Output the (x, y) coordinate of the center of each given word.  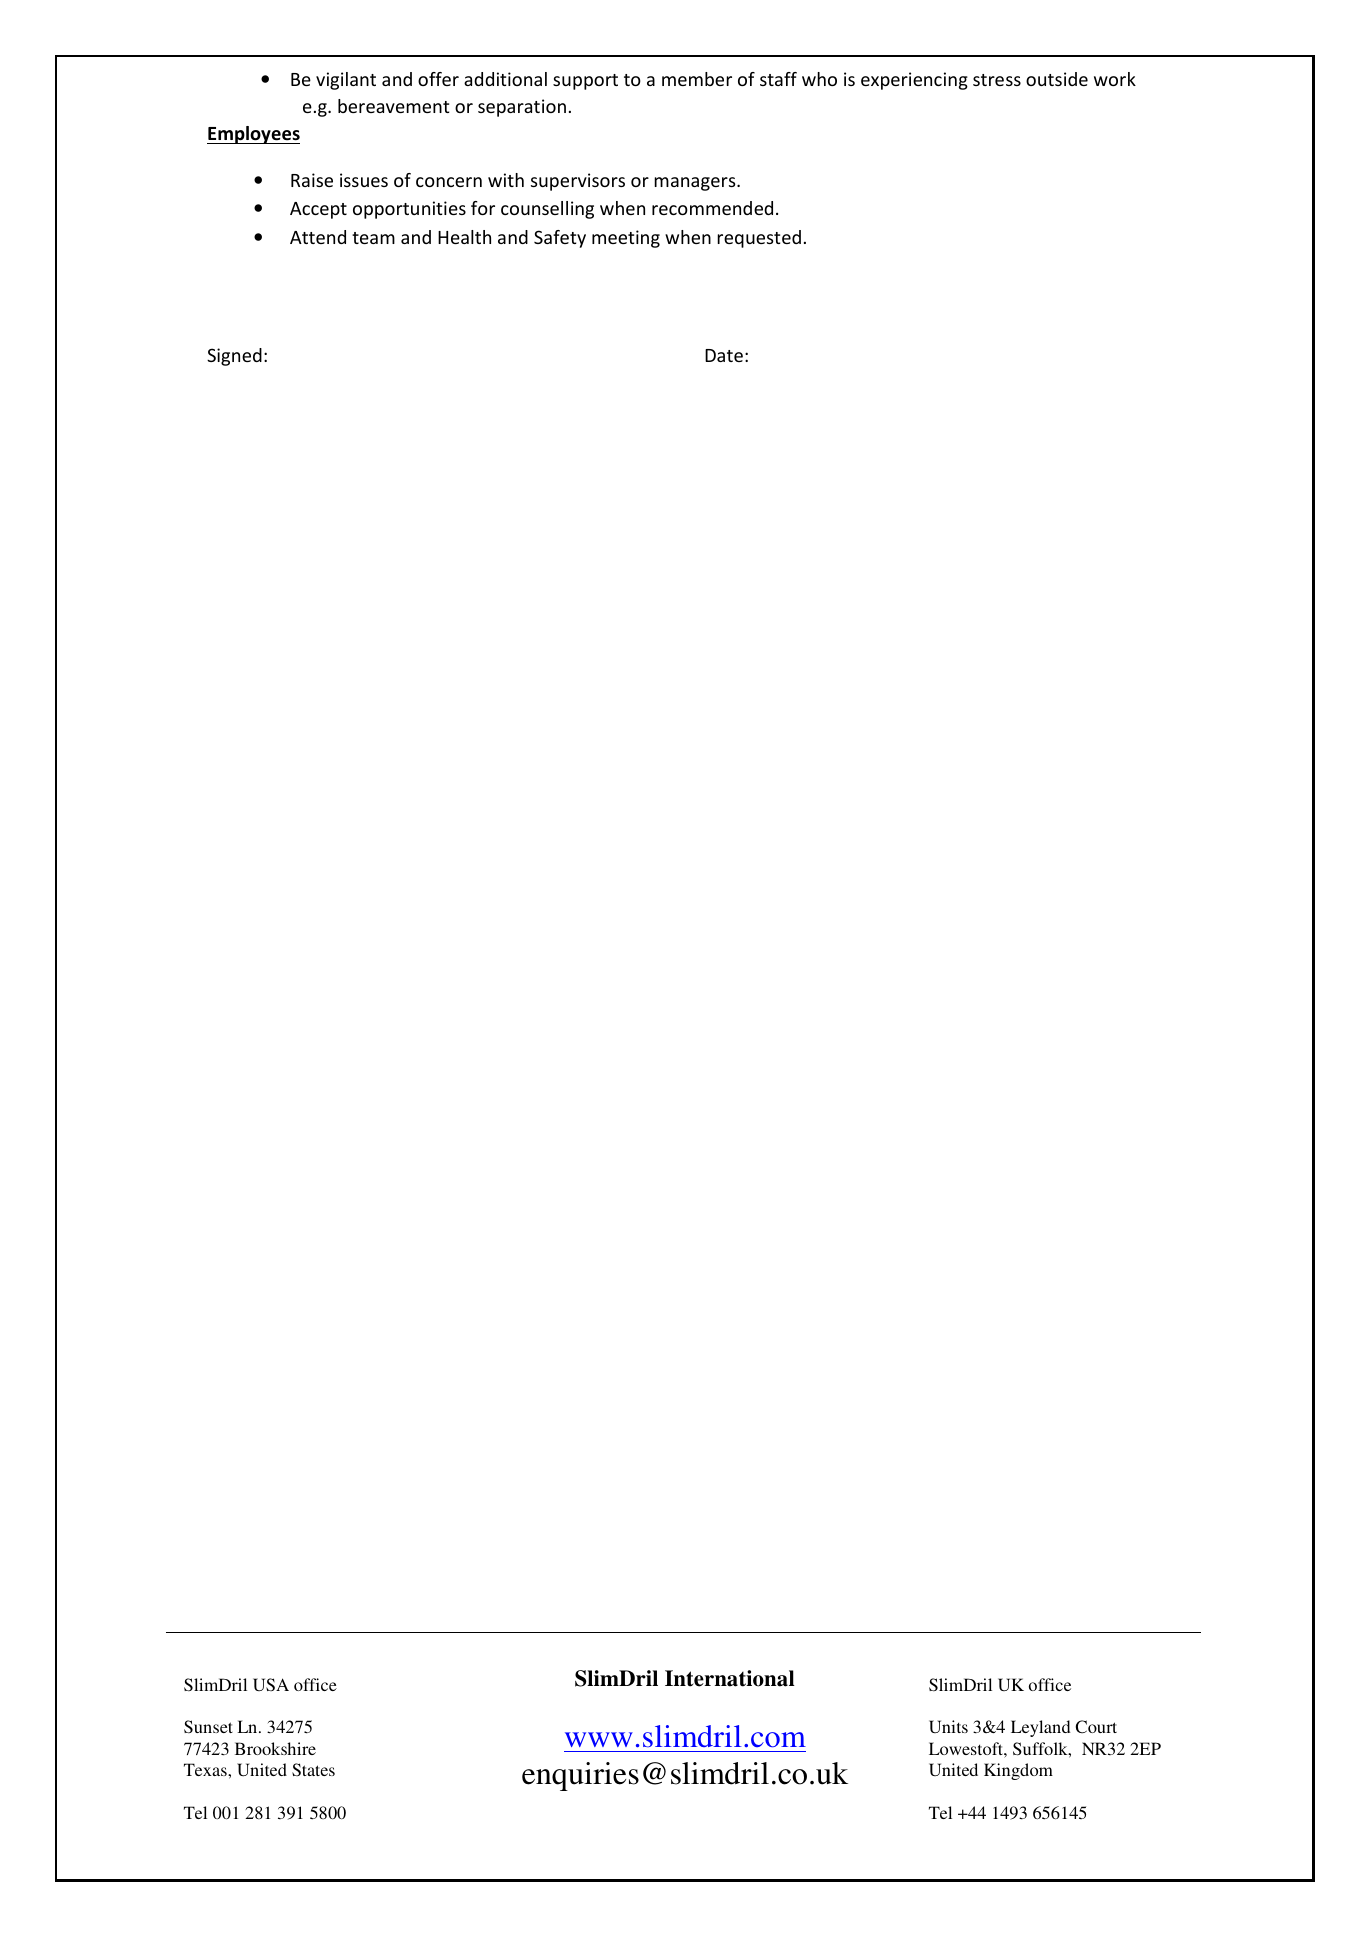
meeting (626, 239)
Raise (312, 180)
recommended (712, 208)
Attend (318, 237)
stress (997, 80)
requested (759, 239)
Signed (234, 357)
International (730, 1678)
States (313, 1769)
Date (724, 355)
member (697, 79)
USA (271, 1684)
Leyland (1041, 1728)
